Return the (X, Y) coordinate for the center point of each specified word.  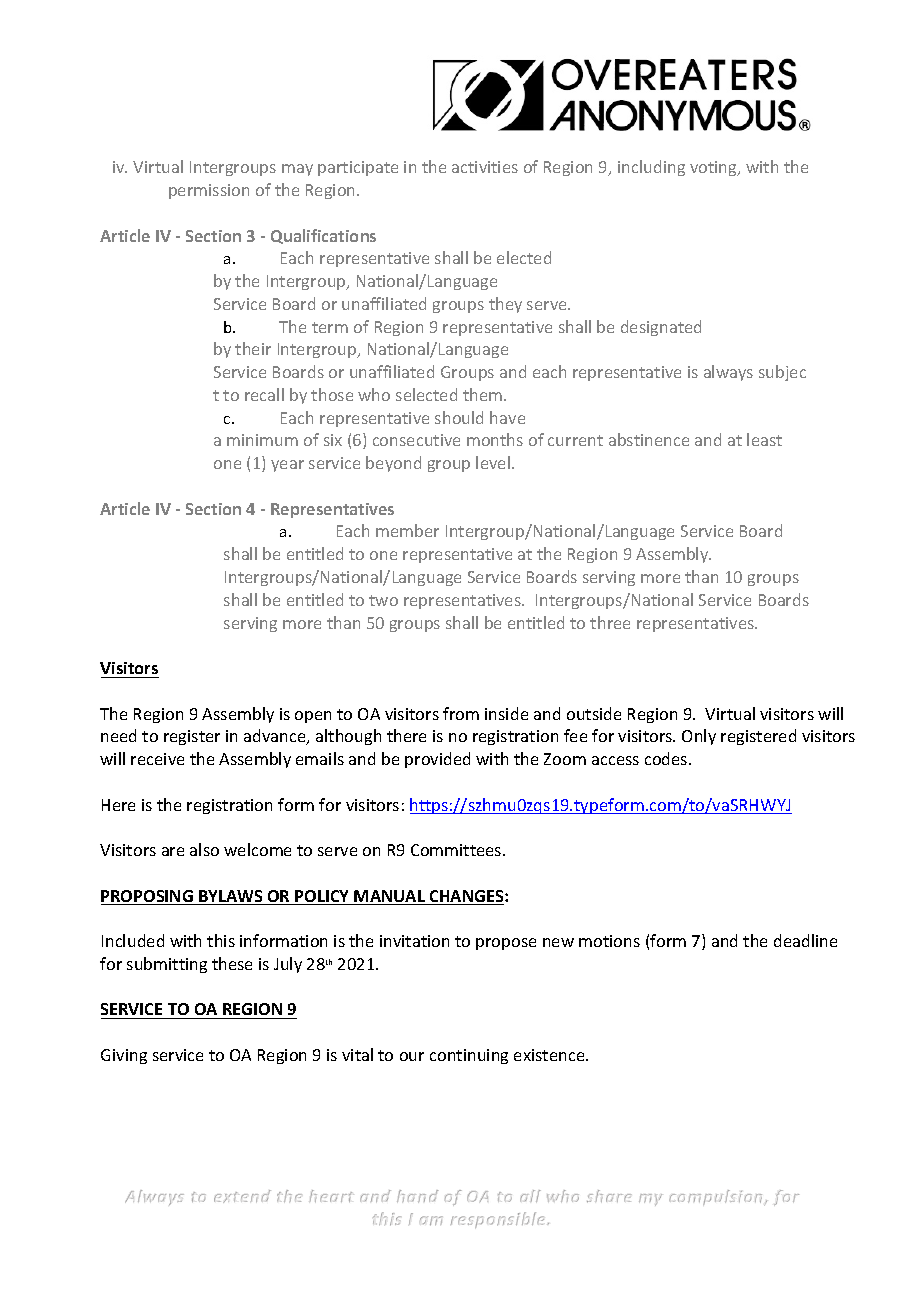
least (764, 439)
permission (209, 191)
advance (276, 737)
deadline (805, 940)
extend (242, 1196)
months (495, 439)
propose (506, 944)
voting (714, 168)
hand (418, 1196)
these (232, 963)
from (461, 713)
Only (699, 737)
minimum (262, 440)
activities (485, 167)
